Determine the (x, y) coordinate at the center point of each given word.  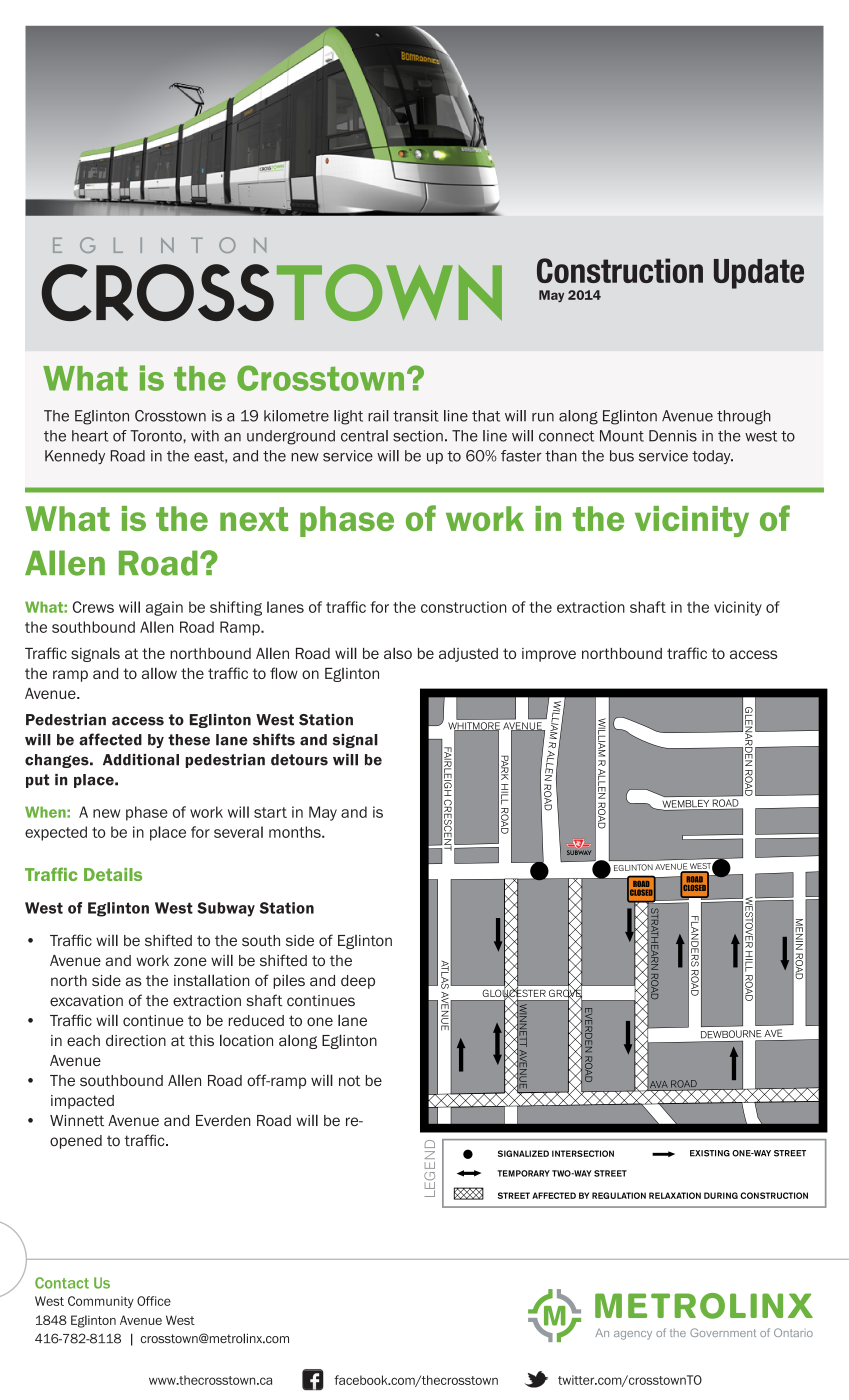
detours (299, 760)
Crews (93, 607)
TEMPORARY (523, 1173)
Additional (141, 760)
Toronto (157, 436)
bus (622, 456)
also (398, 653)
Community (101, 1302)
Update (759, 274)
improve (549, 655)
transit (416, 416)
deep (358, 982)
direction (136, 1040)
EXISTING (710, 1153)
